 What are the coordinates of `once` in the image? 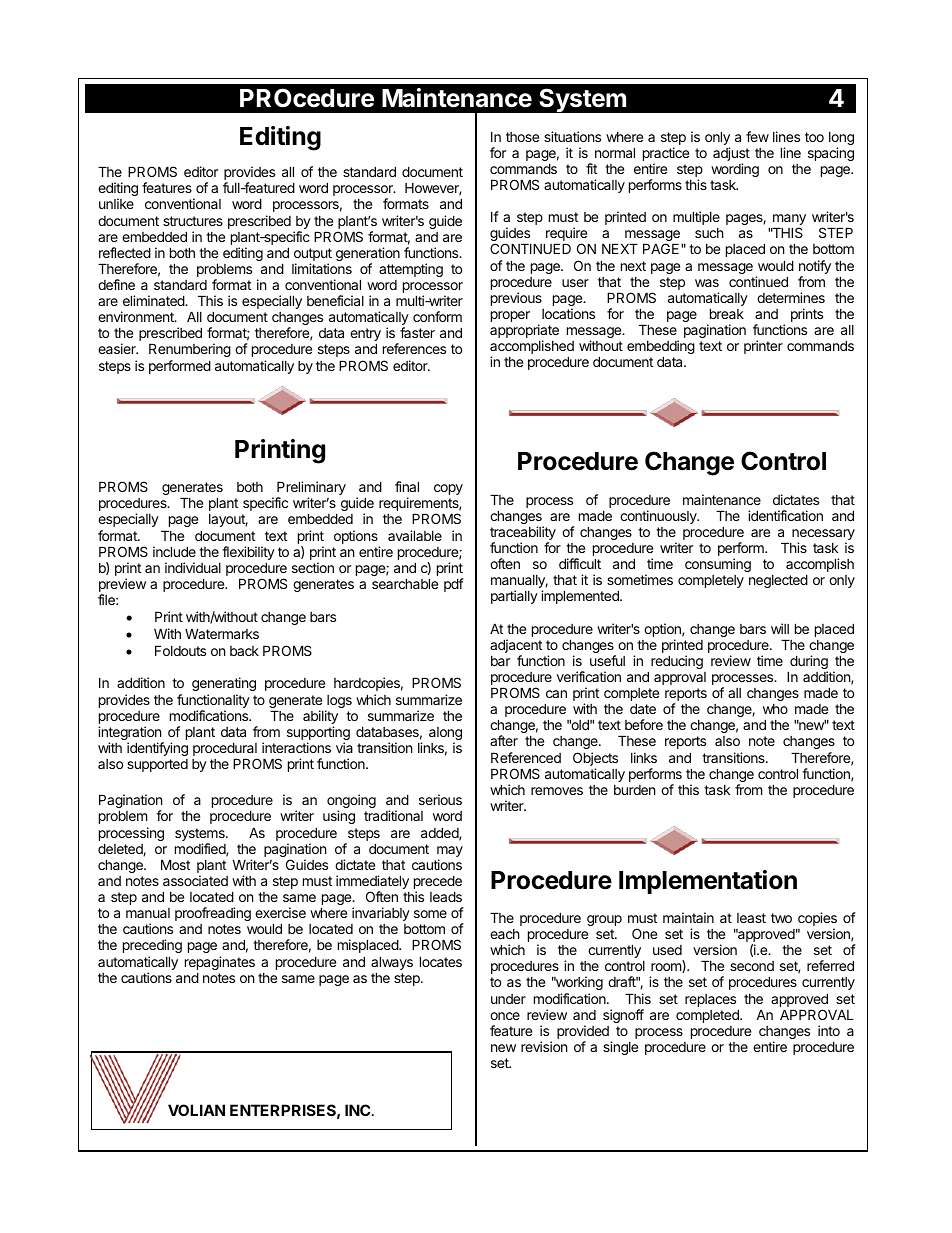 It's located at (505, 1016).
